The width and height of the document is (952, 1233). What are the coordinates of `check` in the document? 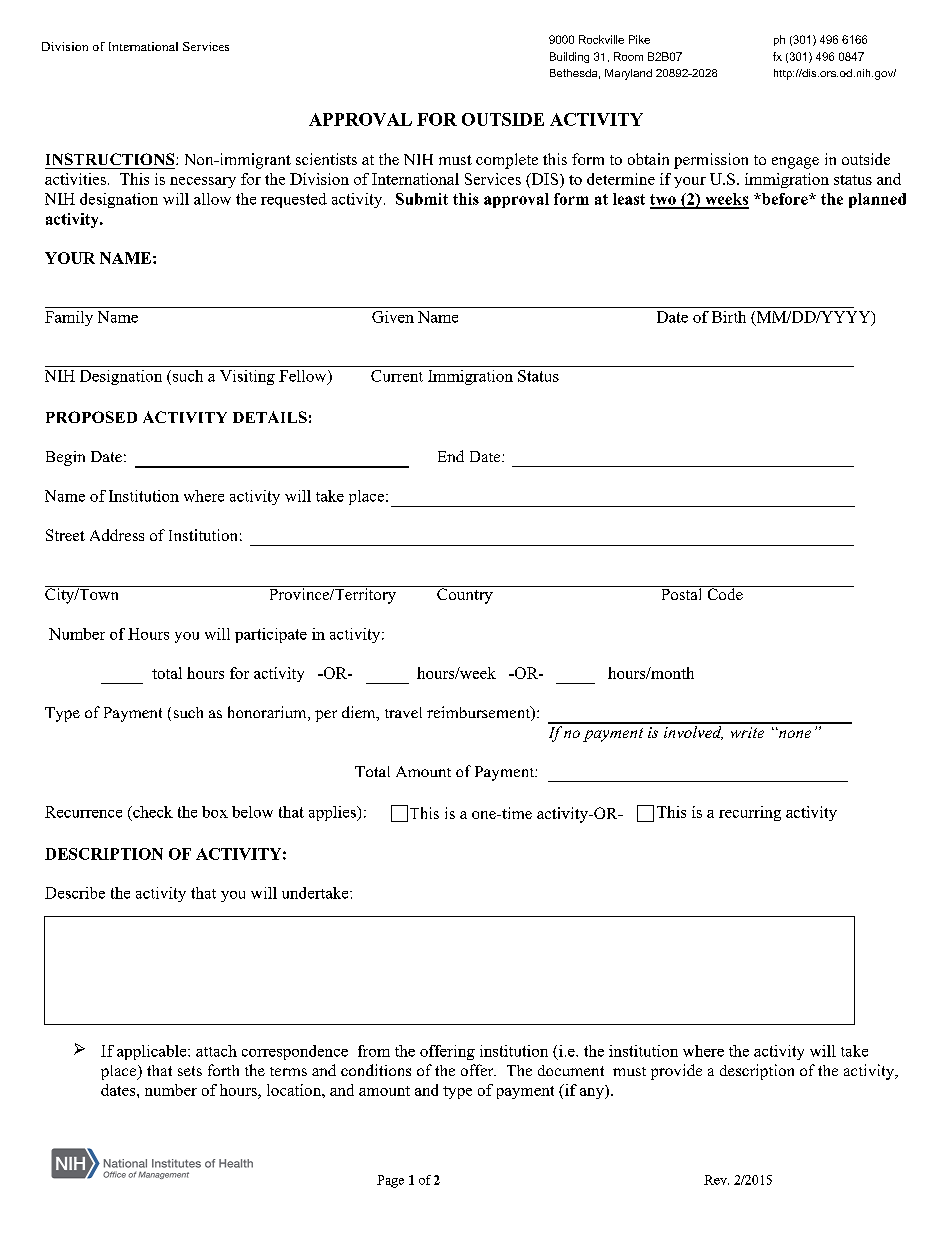 It's located at (152, 812).
